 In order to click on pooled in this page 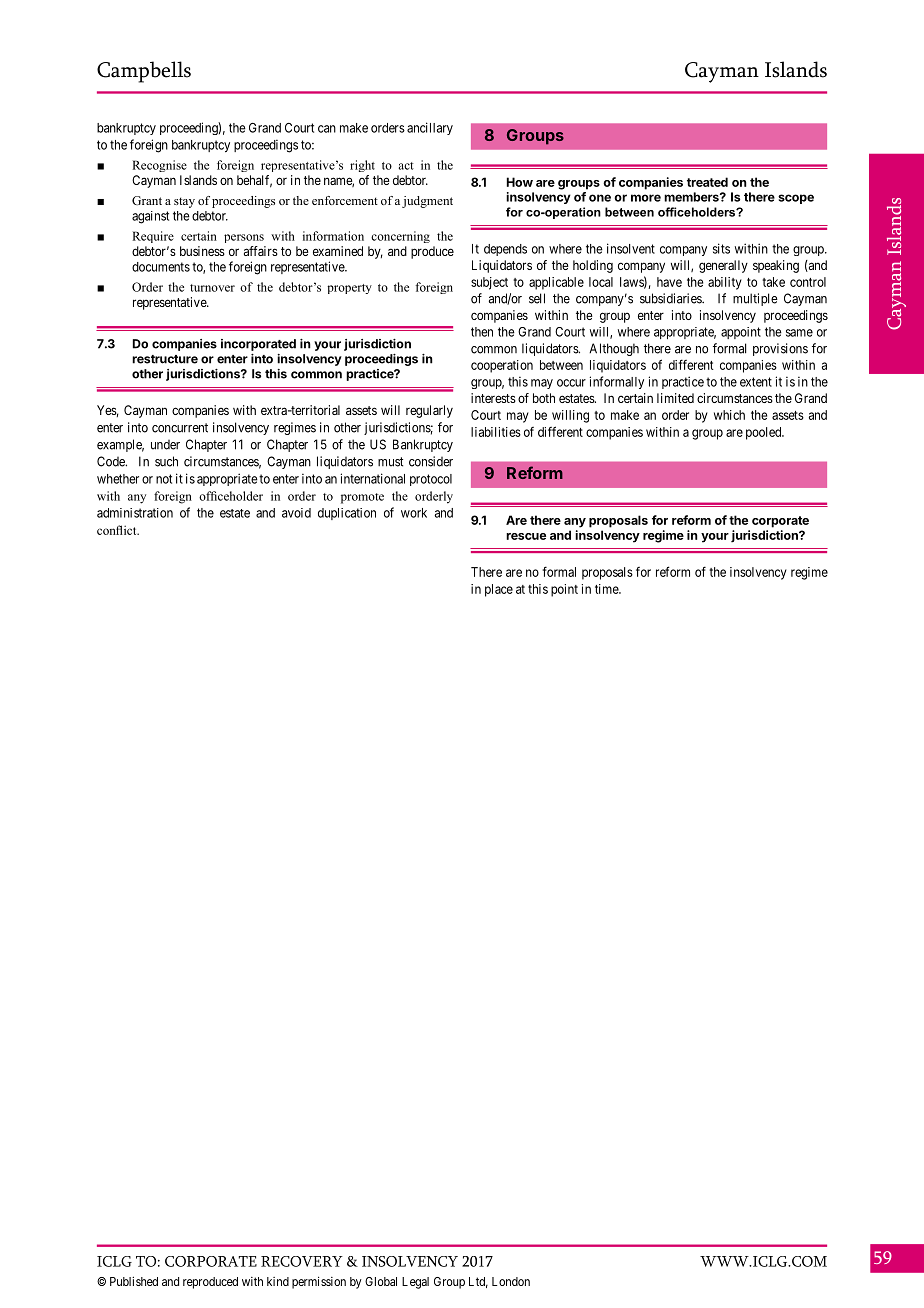, I will do `click(765, 433)`.
